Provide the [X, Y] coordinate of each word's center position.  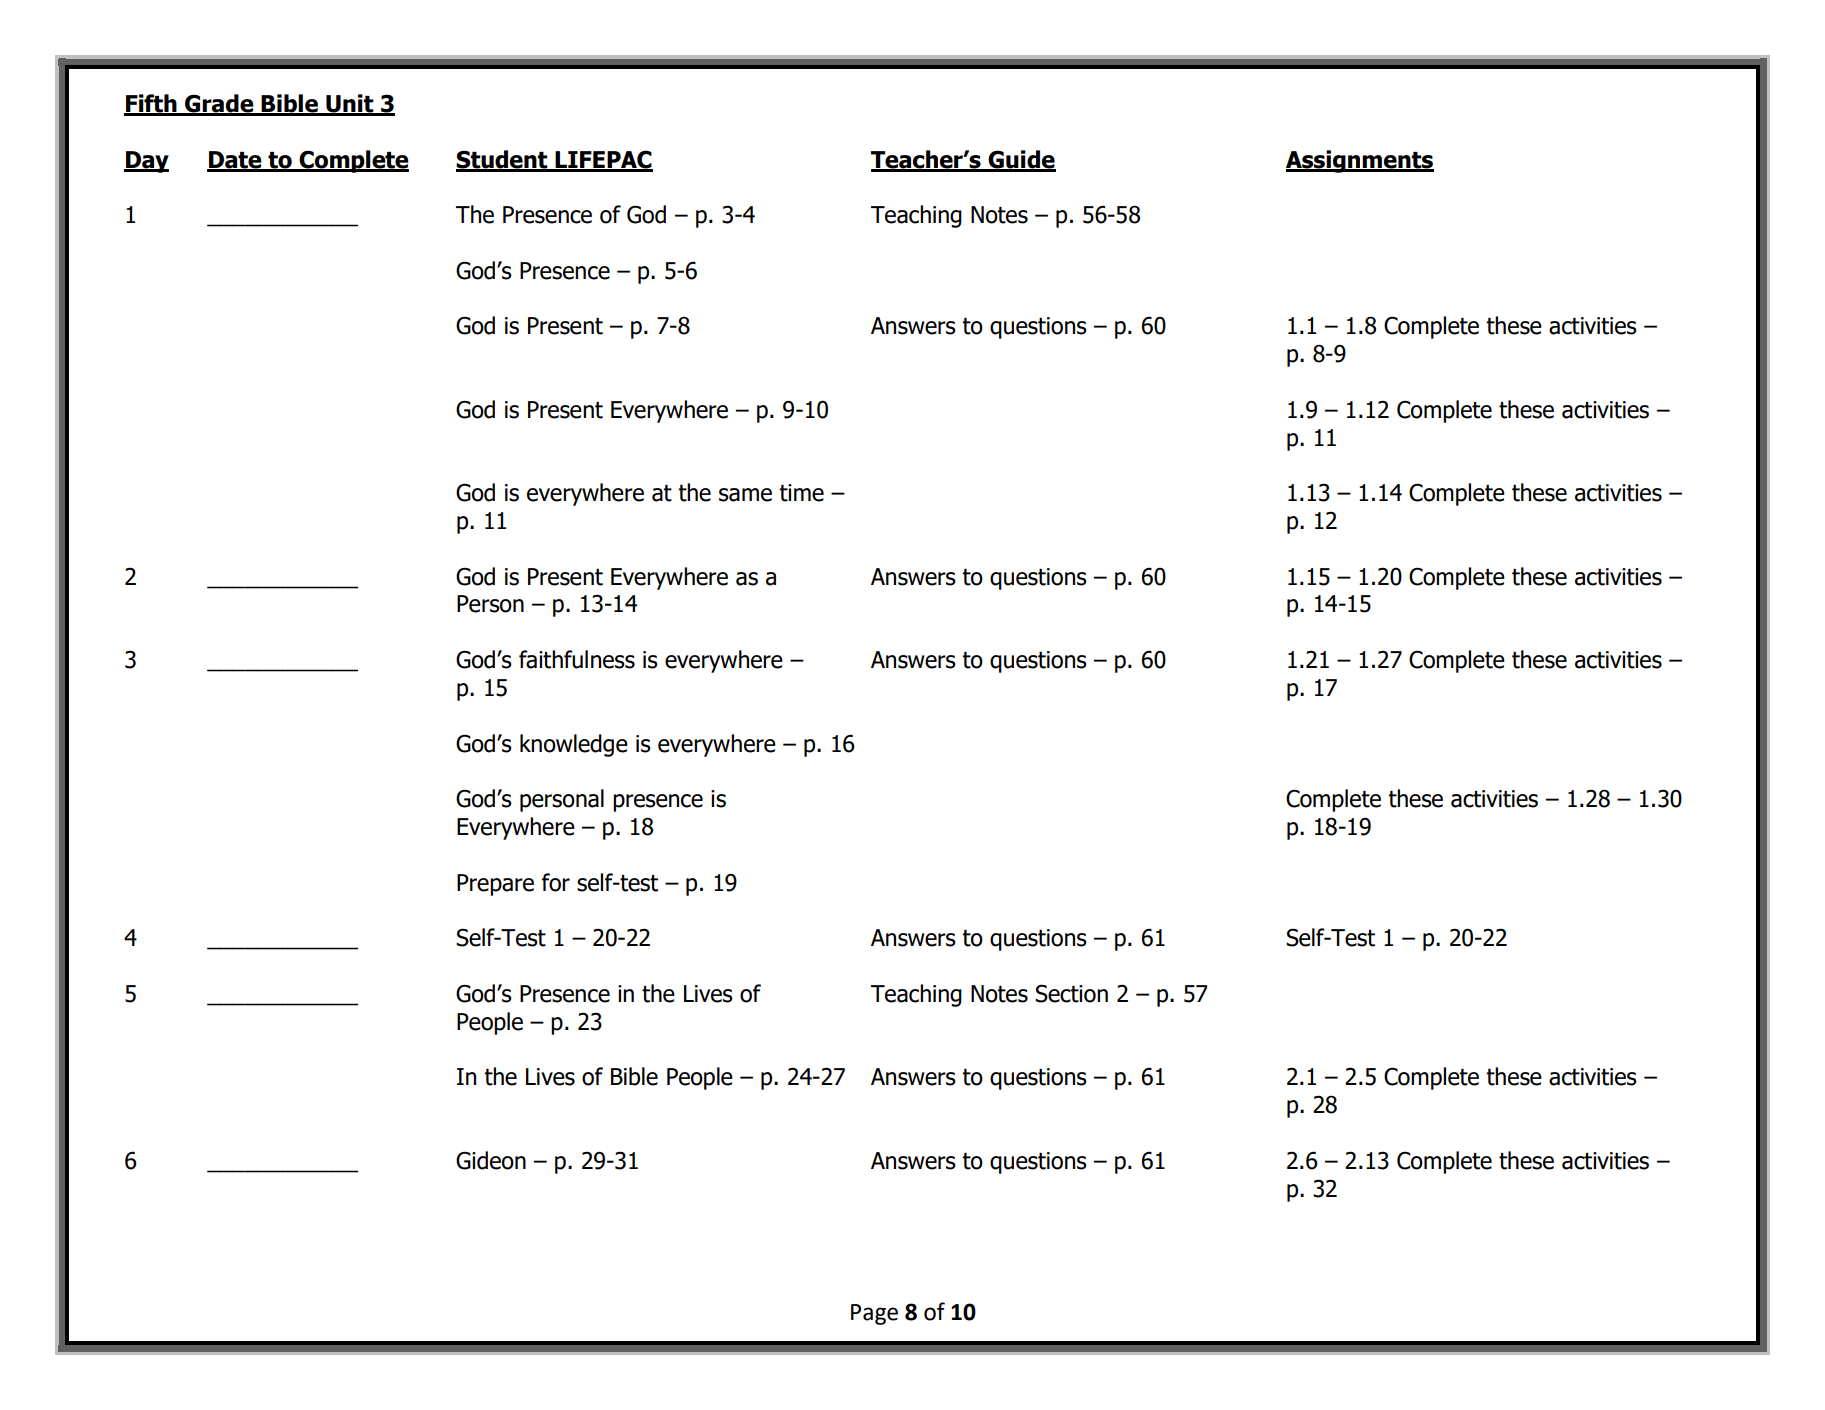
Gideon [491, 1160]
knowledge [574, 745]
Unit [350, 104]
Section [1071, 993]
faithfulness [577, 659]
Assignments [1360, 161]
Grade [219, 104]
